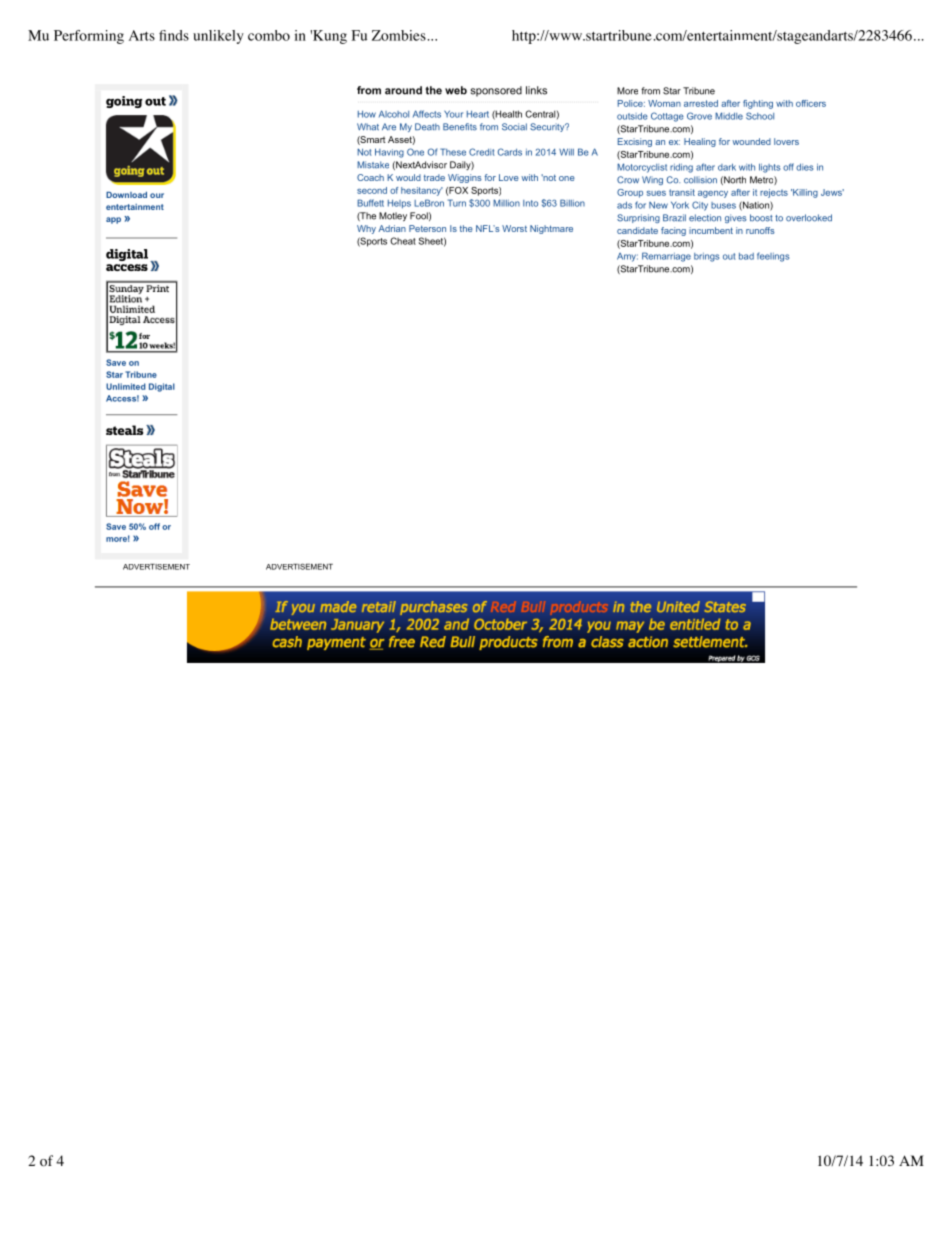 The width and height of the screenshot is (952, 1233). I want to click on arrested, so click(701, 103).
